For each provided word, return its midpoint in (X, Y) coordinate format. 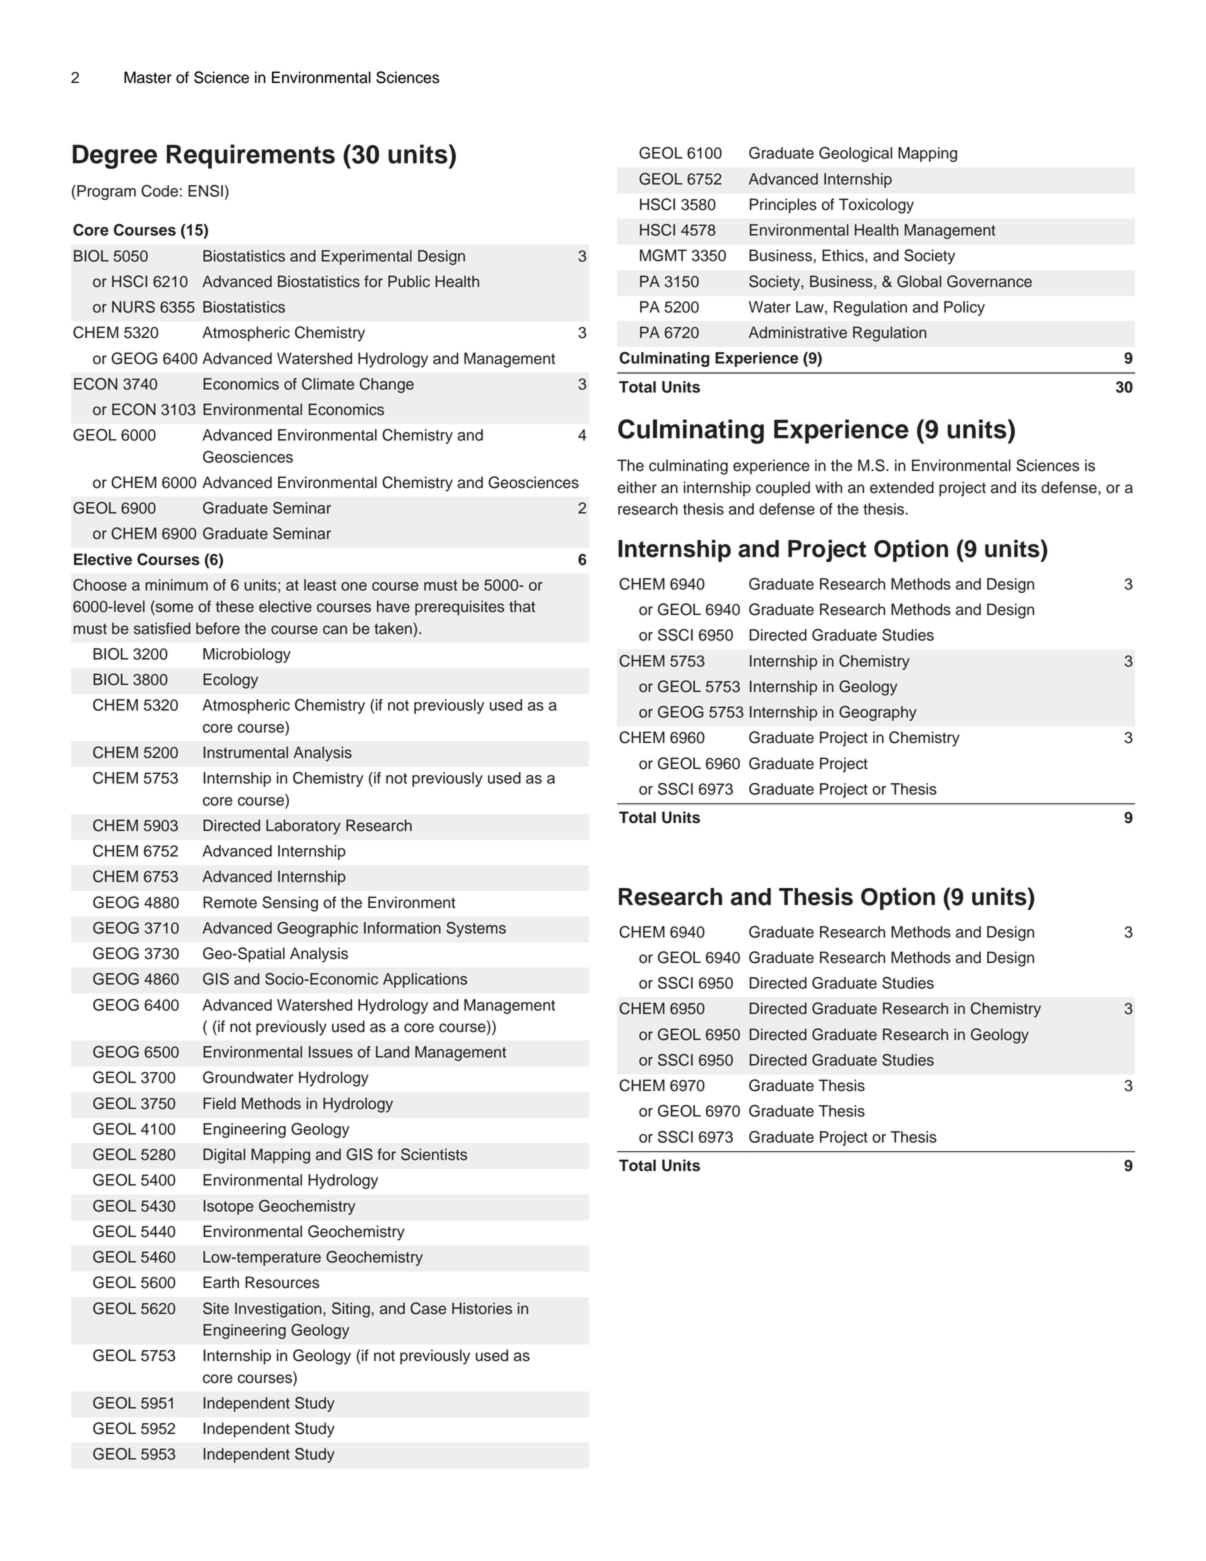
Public (409, 281)
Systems (476, 929)
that (522, 606)
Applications (425, 980)
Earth (221, 1282)
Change (387, 385)
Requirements (251, 156)
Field (219, 1103)
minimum (176, 585)
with (828, 487)
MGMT (663, 255)
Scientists (434, 1154)
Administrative (798, 332)
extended (902, 487)
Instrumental (245, 752)
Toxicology (876, 206)
